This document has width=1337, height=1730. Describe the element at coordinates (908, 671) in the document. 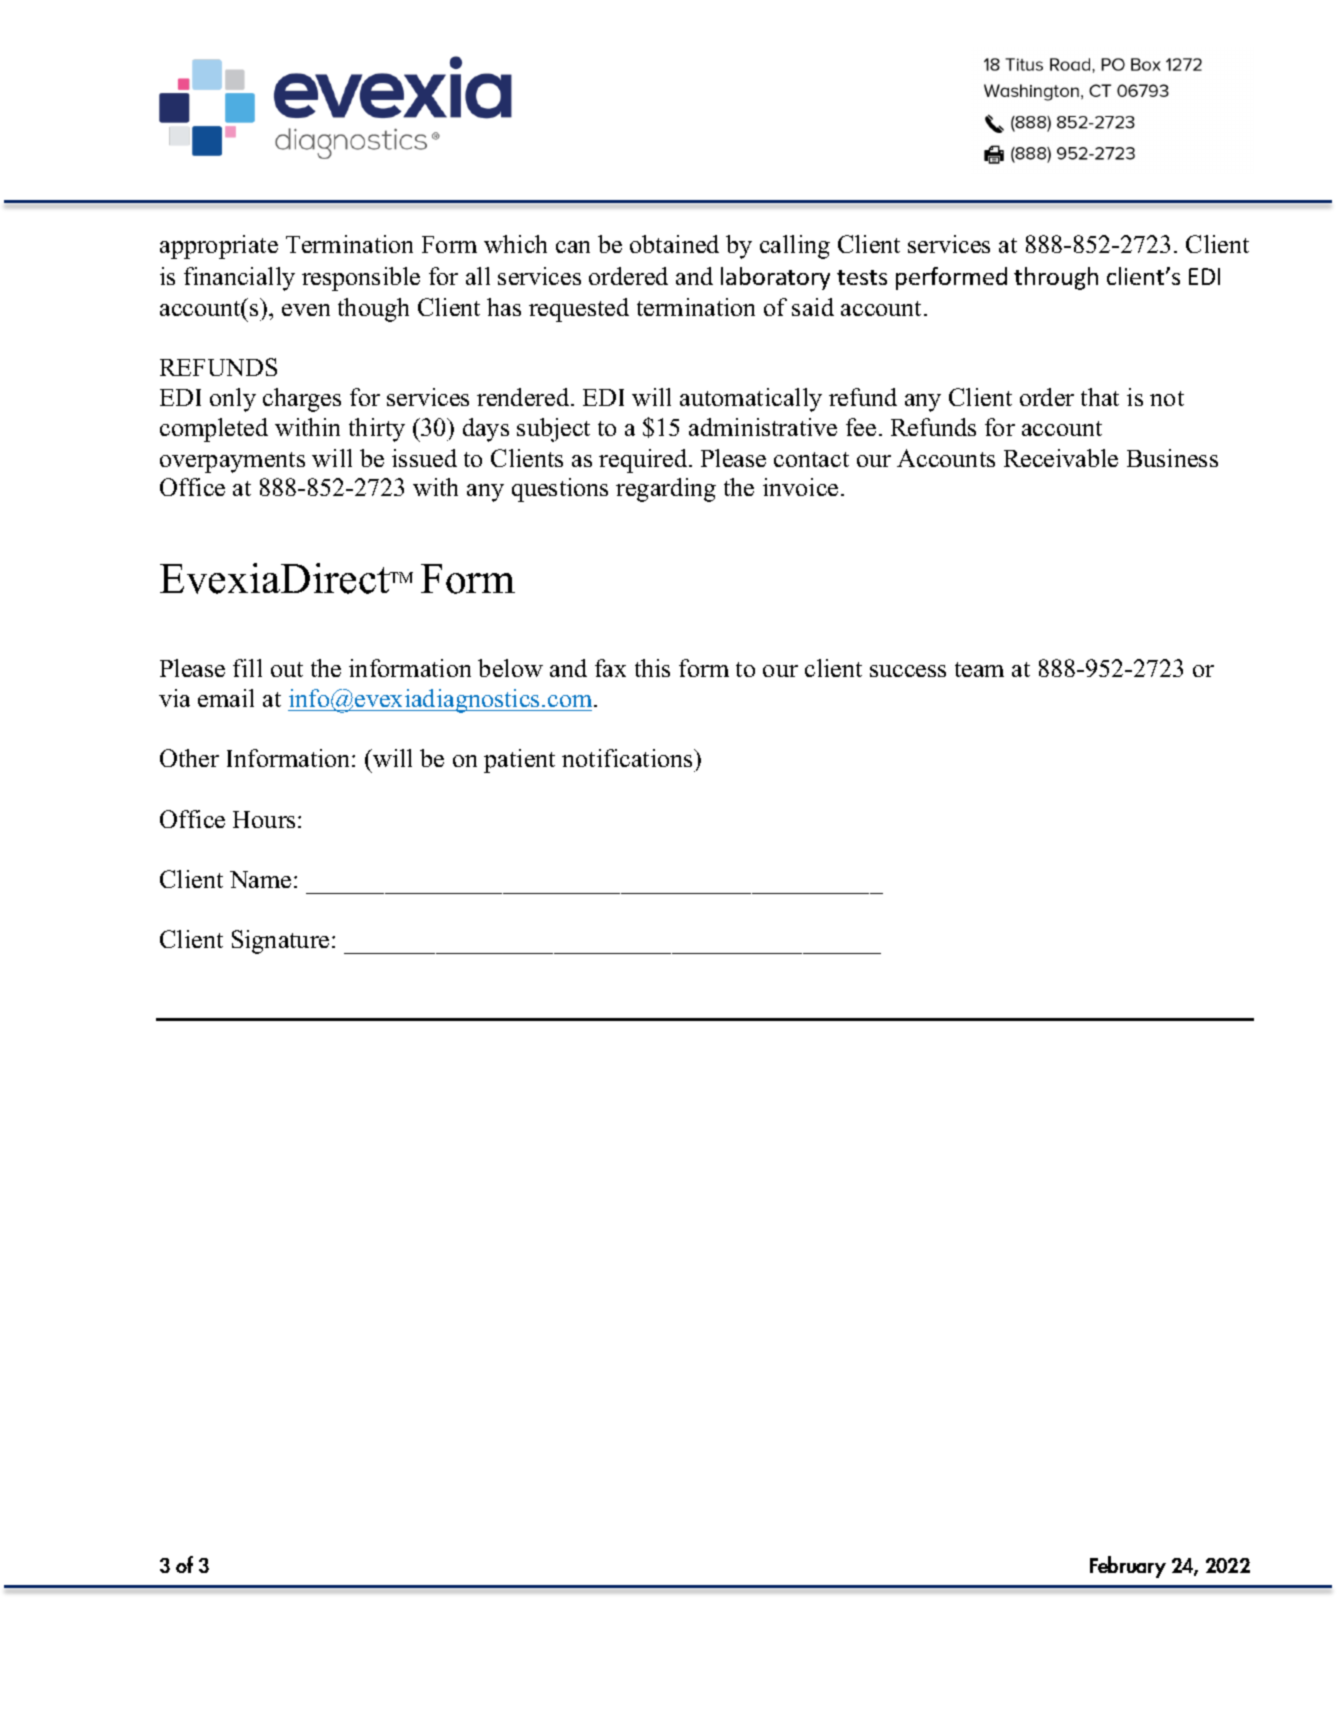

I see `success` at that location.
